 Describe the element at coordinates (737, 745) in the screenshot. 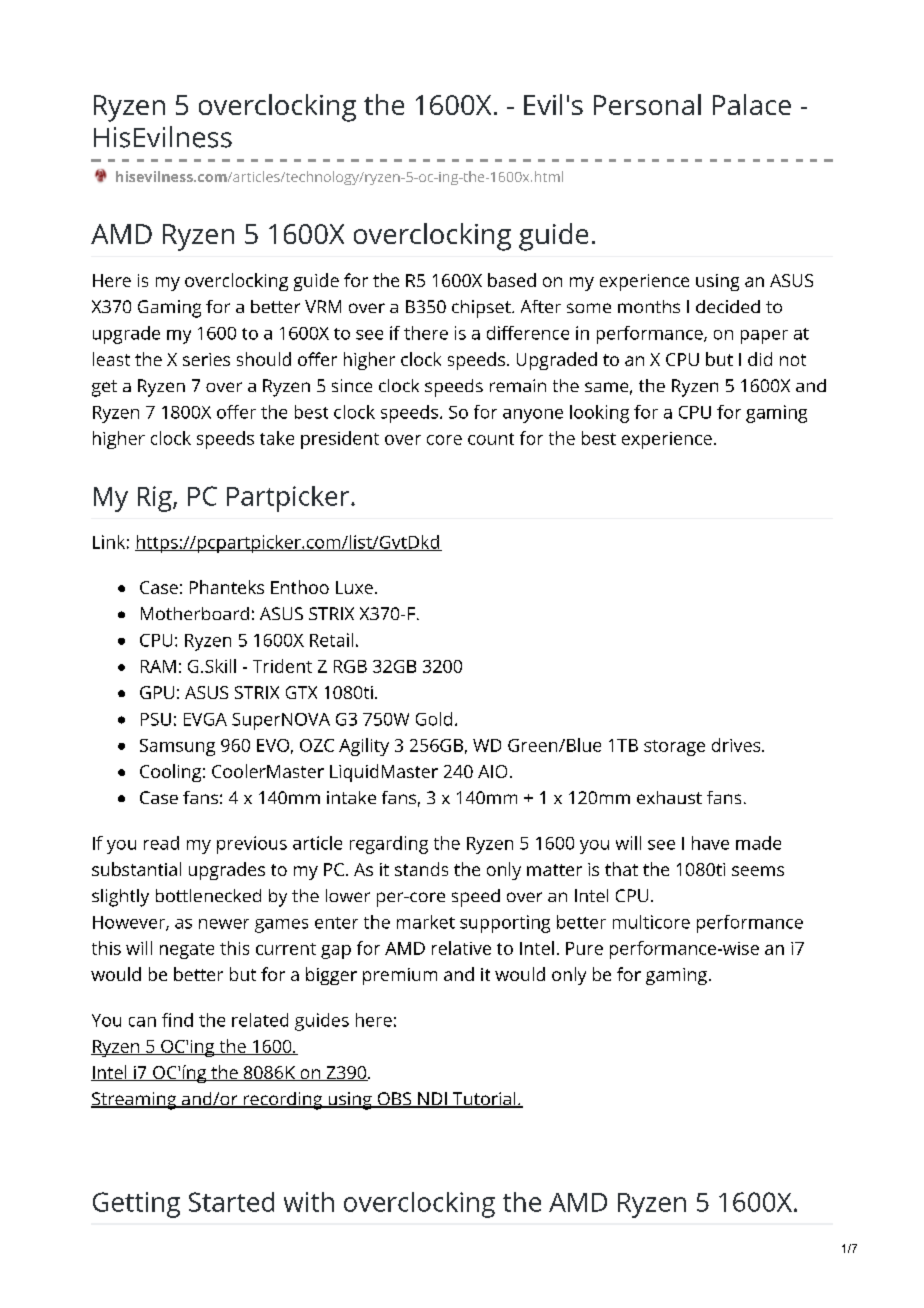

I see `drives` at that location.
